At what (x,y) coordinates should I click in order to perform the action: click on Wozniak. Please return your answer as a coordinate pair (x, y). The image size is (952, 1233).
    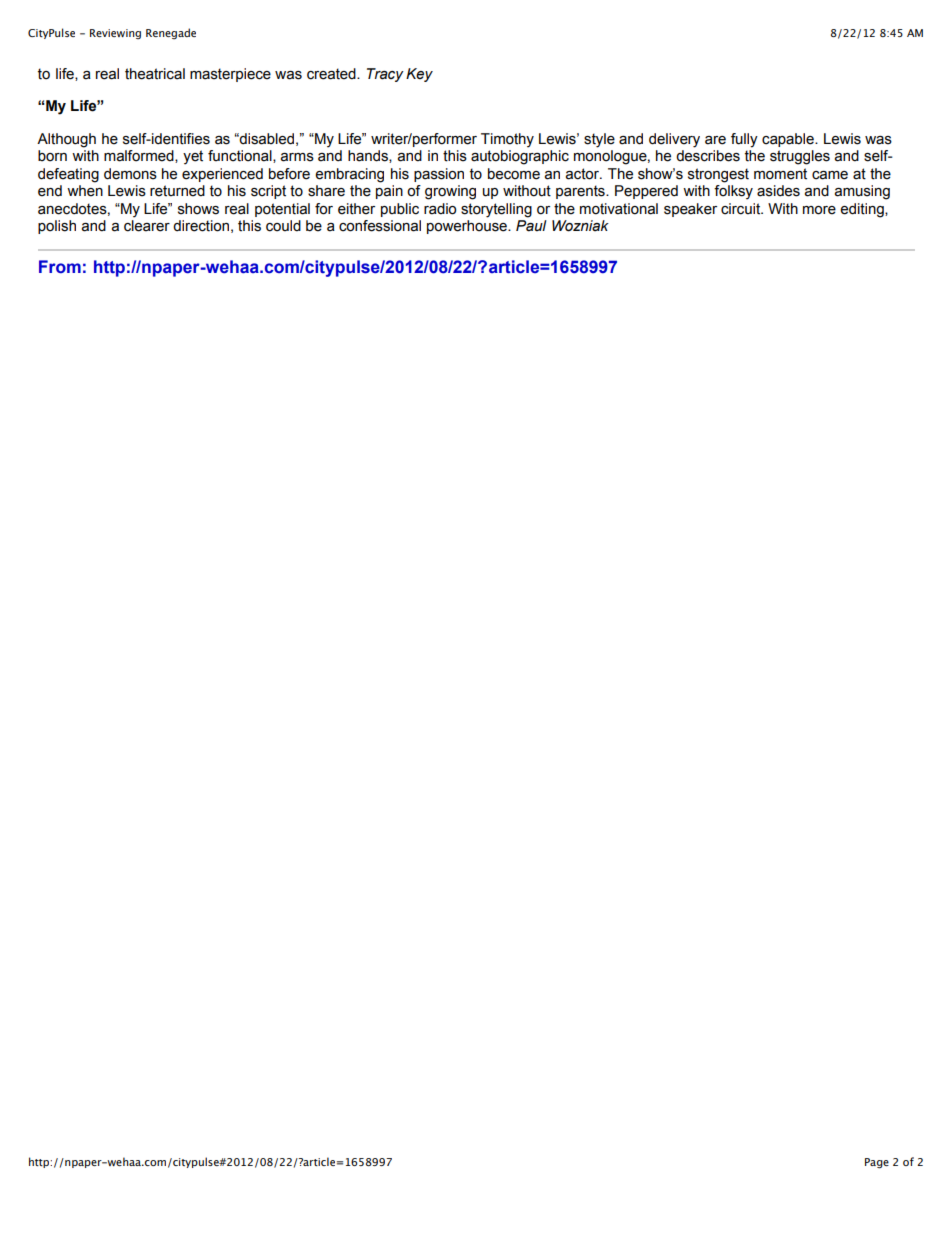
    Looking at the image, I should click on (580, 226).
